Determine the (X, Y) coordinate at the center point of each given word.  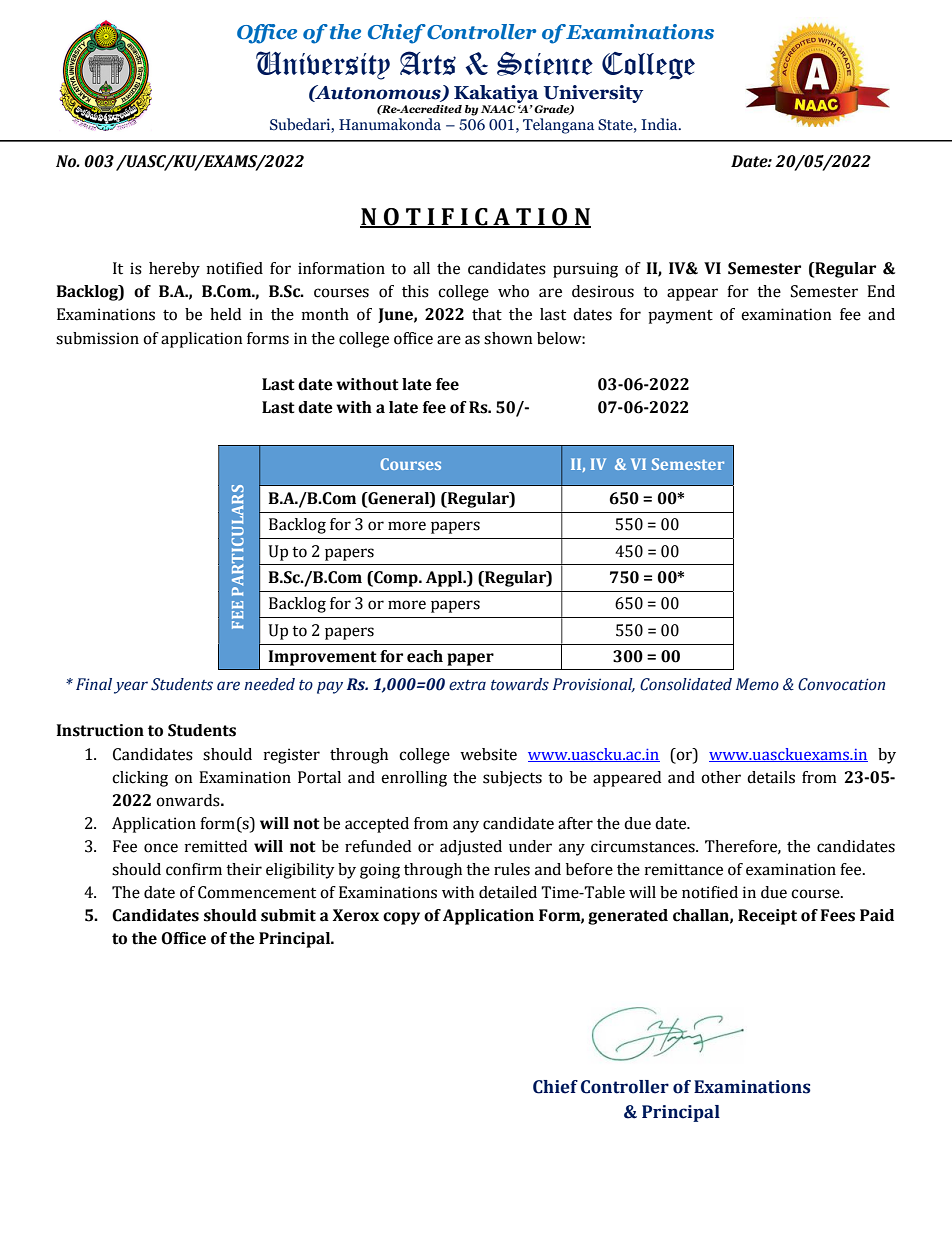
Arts (428, 63)
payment (680, 317)
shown (508, 338)
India (660, 124)
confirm (194, 869)
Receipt (767, 917)
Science (545, 64)
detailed (508, 892)
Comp (396, 579)
